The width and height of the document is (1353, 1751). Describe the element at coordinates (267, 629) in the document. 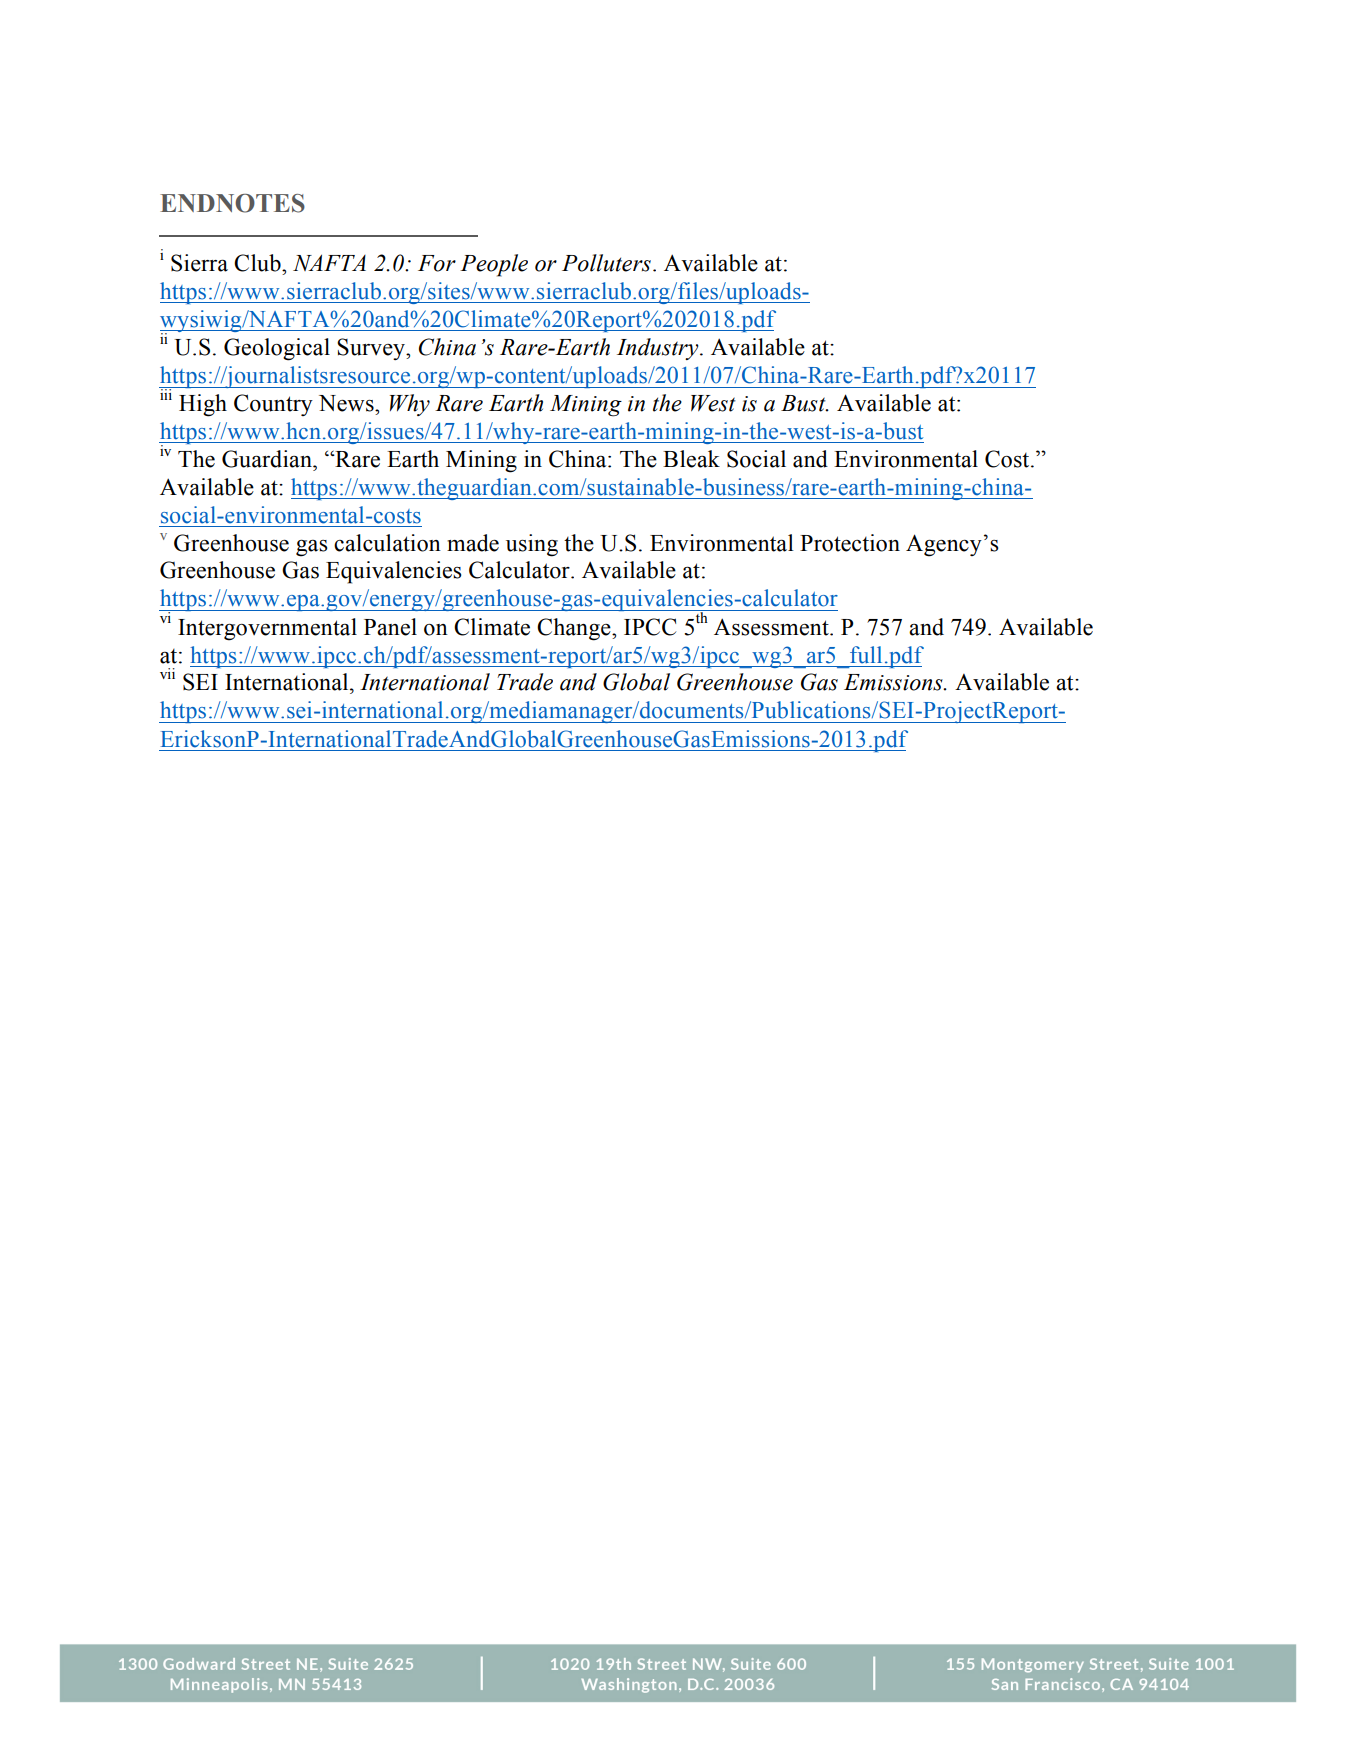

I see `Intergovernmental` at that location.
